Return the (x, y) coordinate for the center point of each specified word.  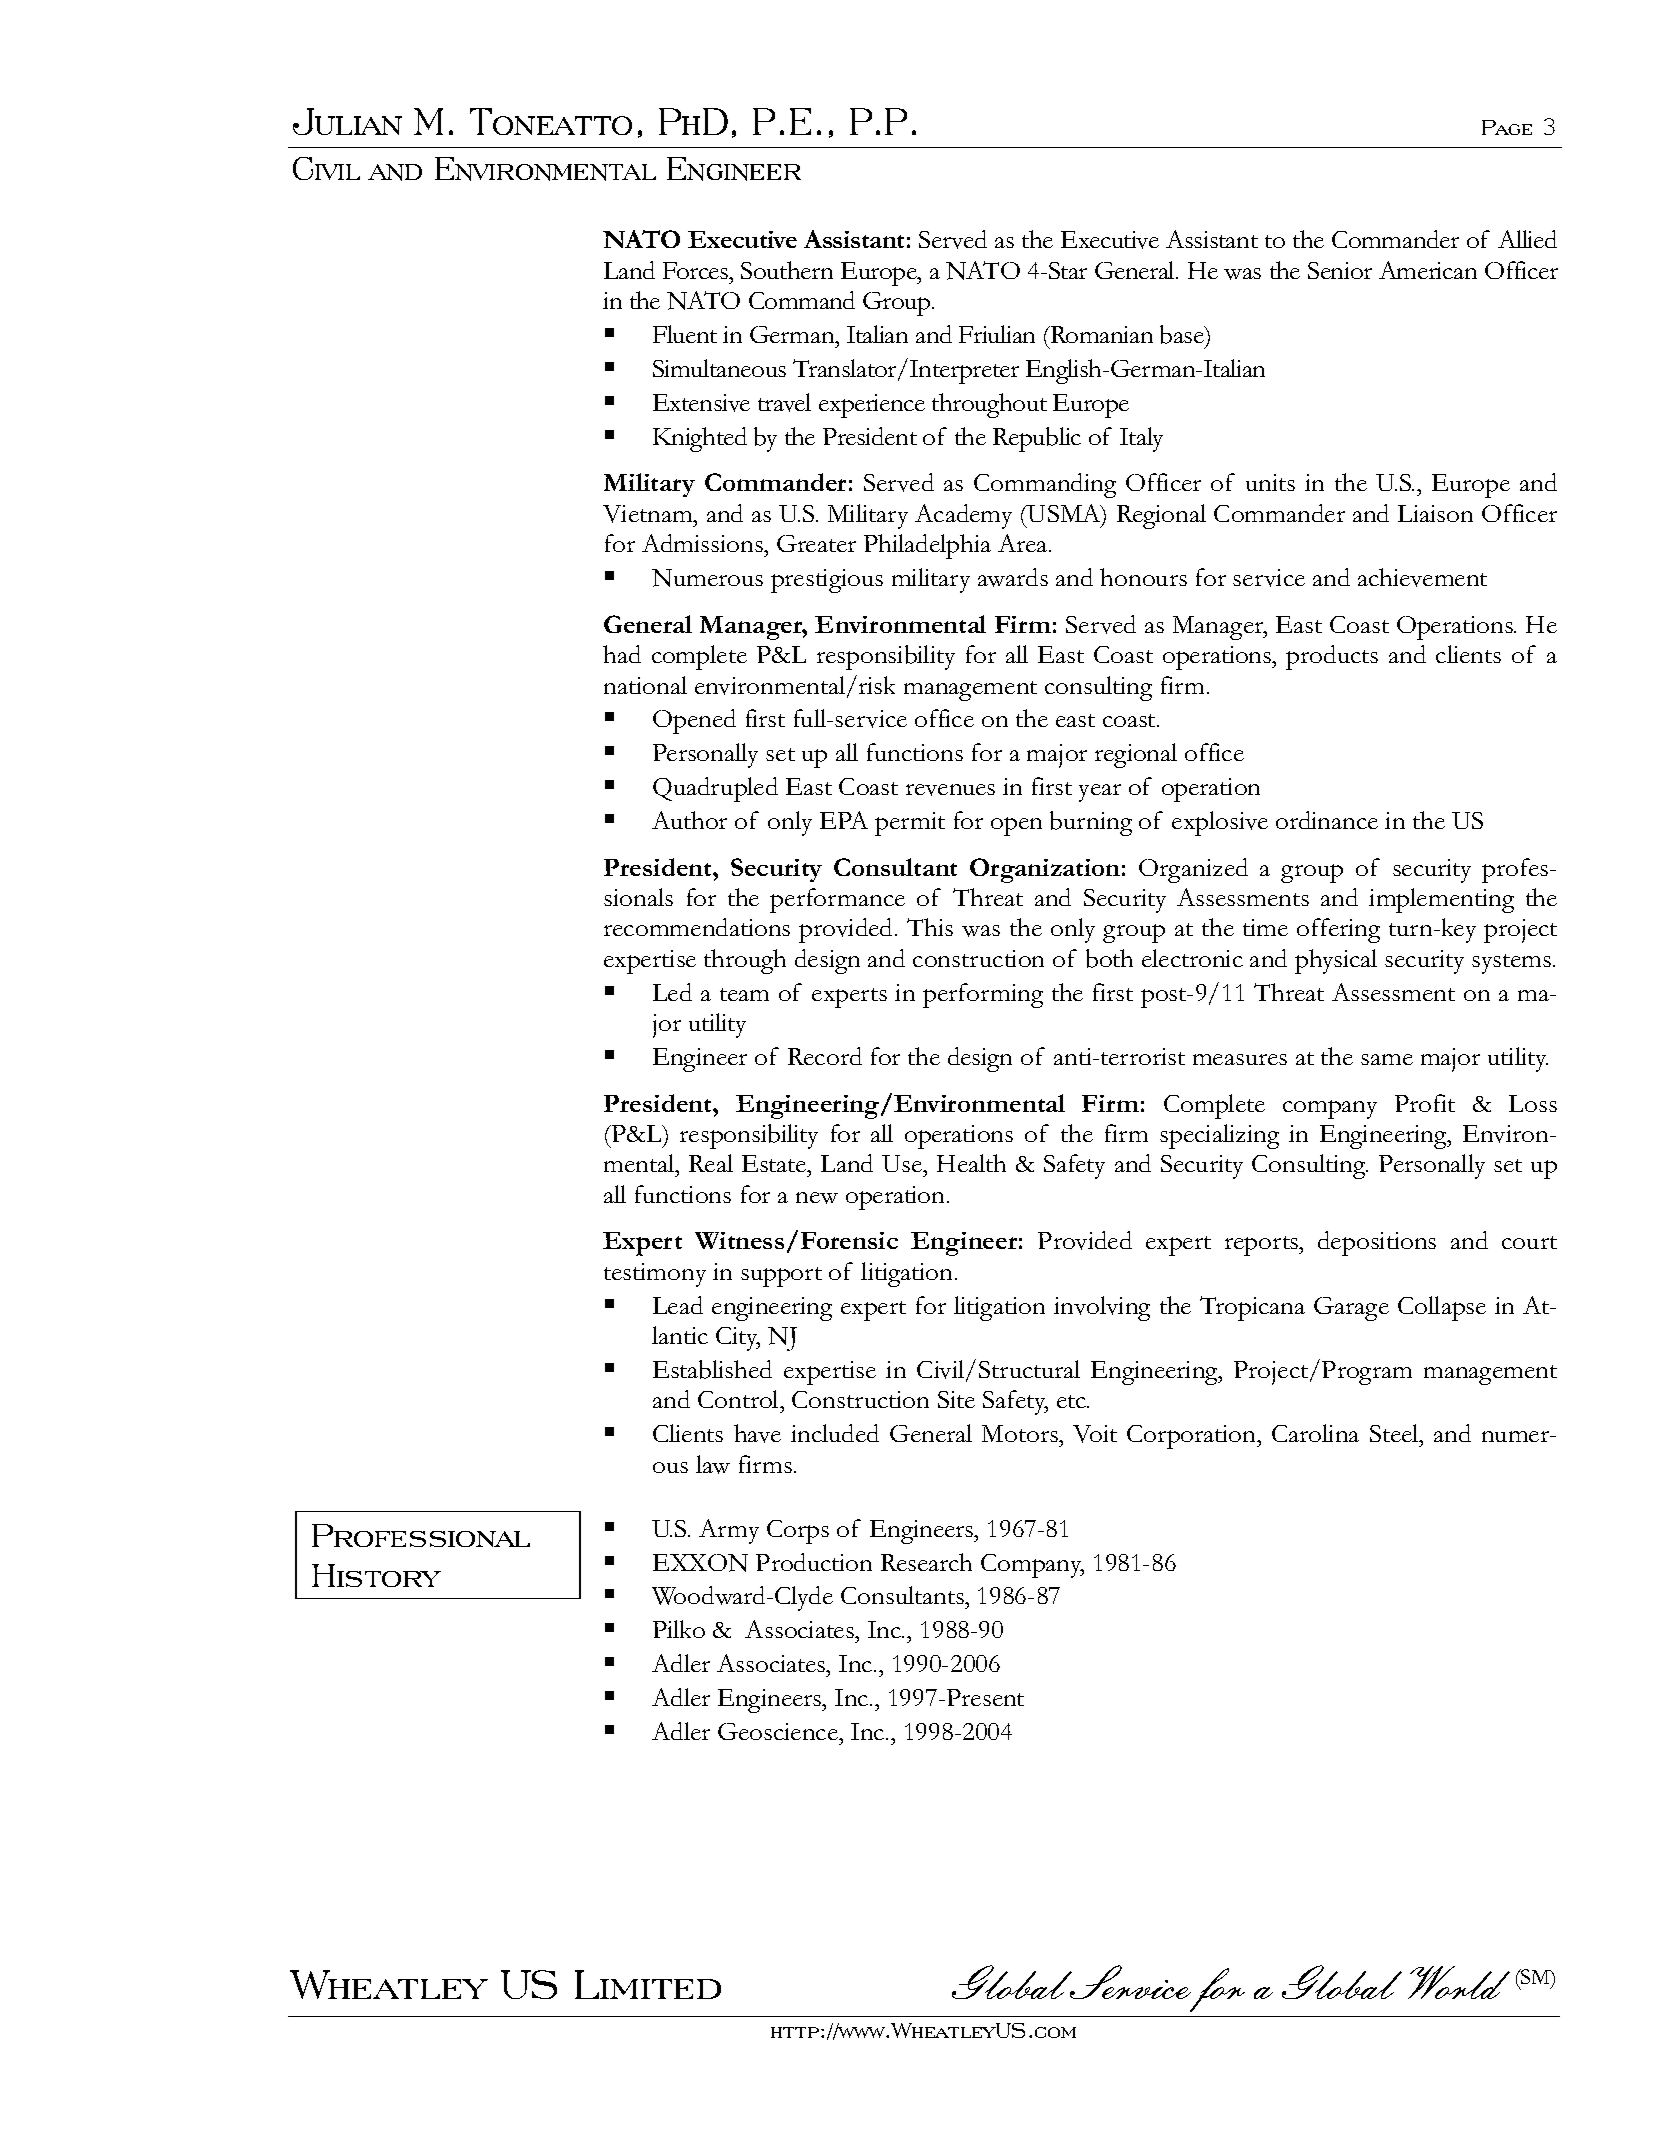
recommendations (697, 927)
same (1387, 1059)
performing (983, 995)
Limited (648, 1984)
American (1428, 270)
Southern (787, 270)
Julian (347, 121)
